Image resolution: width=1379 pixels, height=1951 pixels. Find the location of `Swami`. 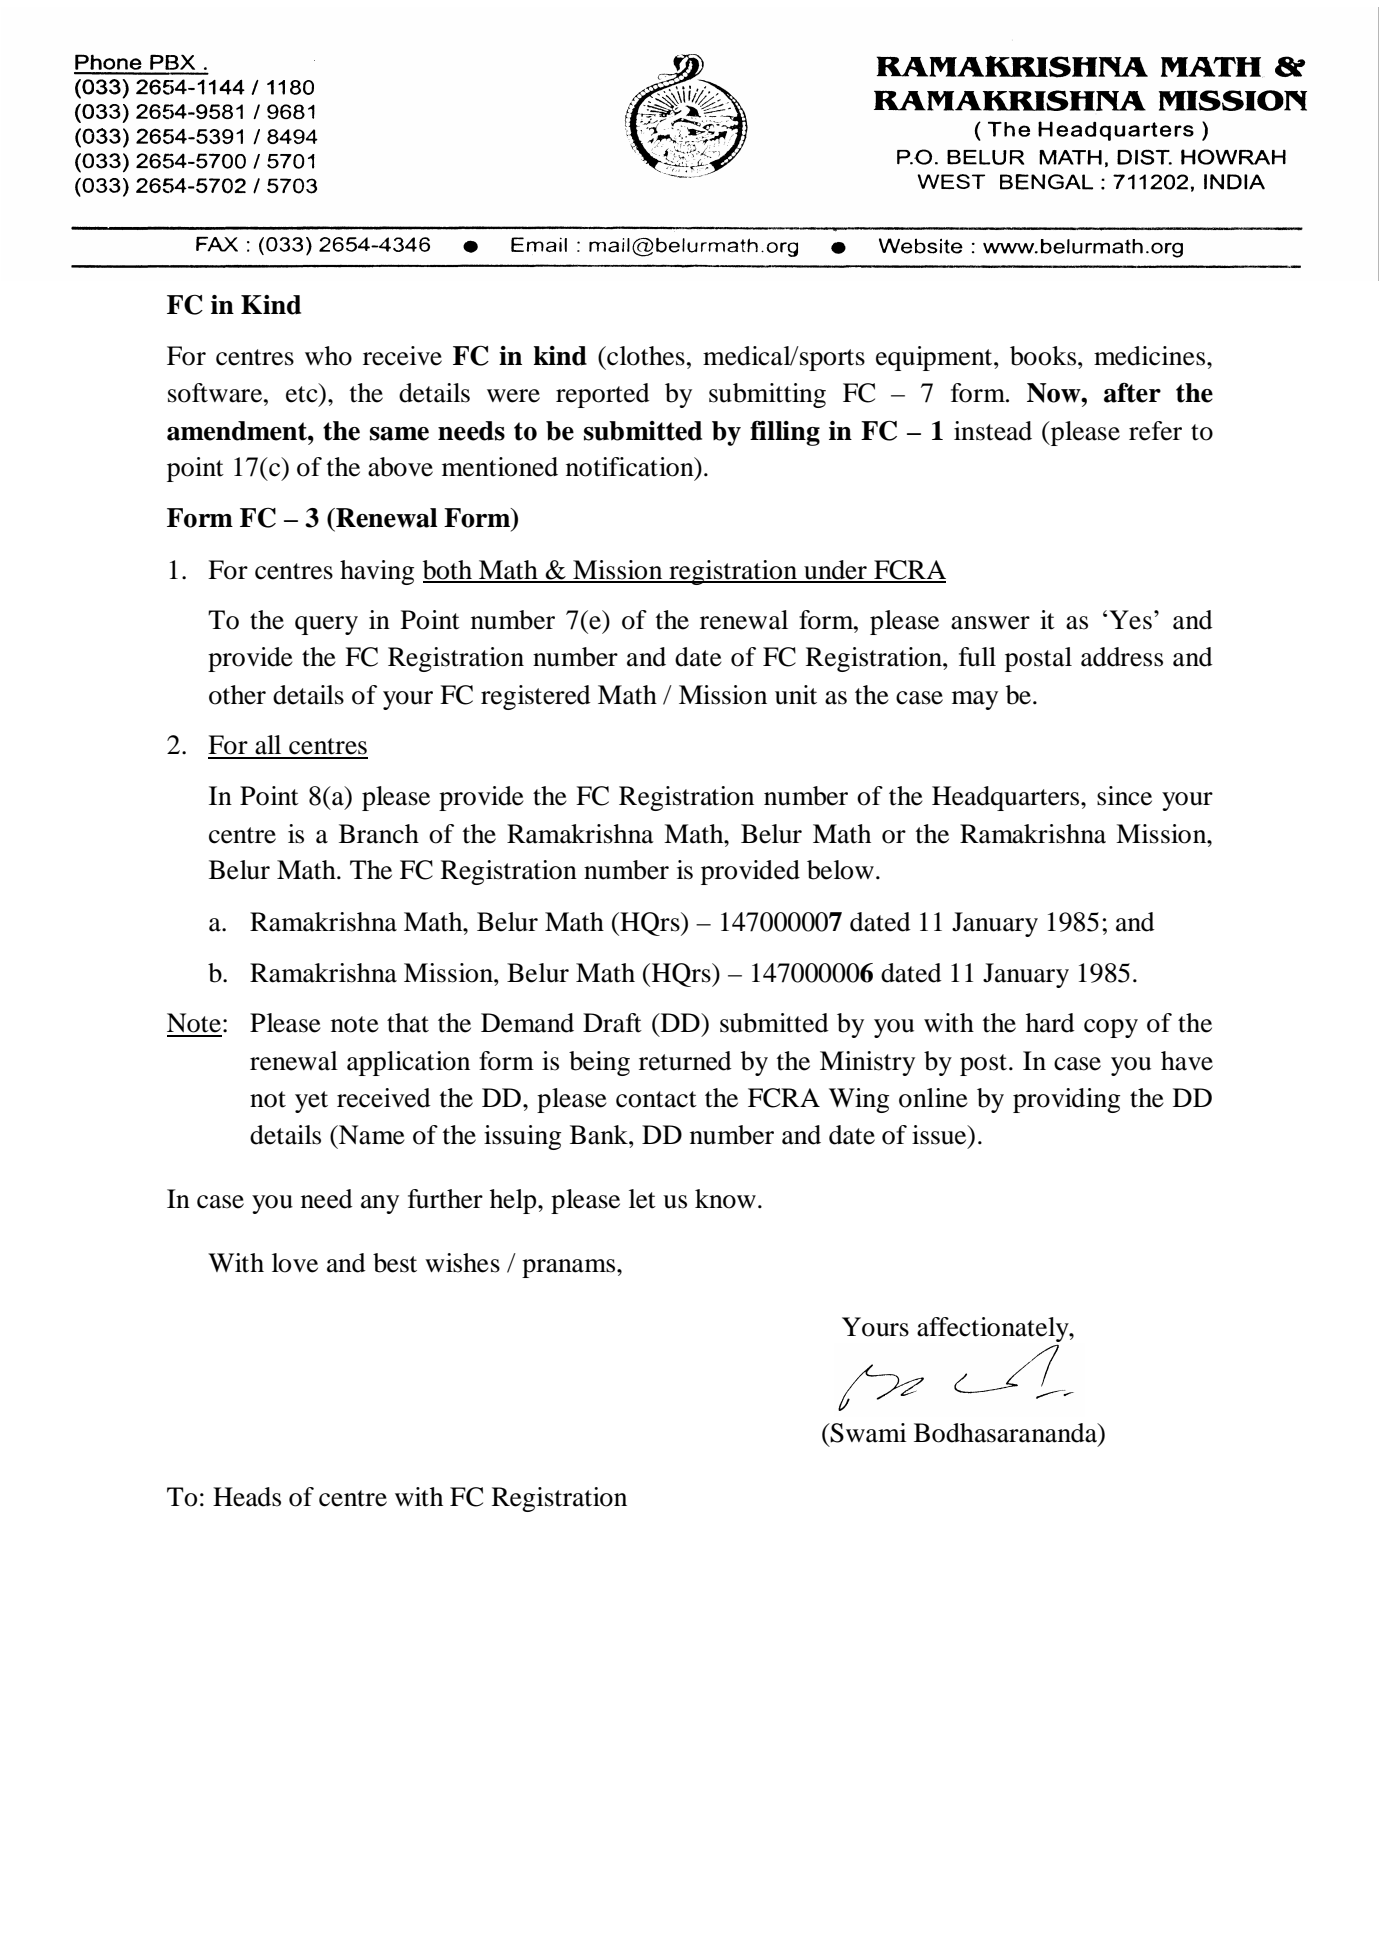

Swami is located at coordinates (868, 1433).
